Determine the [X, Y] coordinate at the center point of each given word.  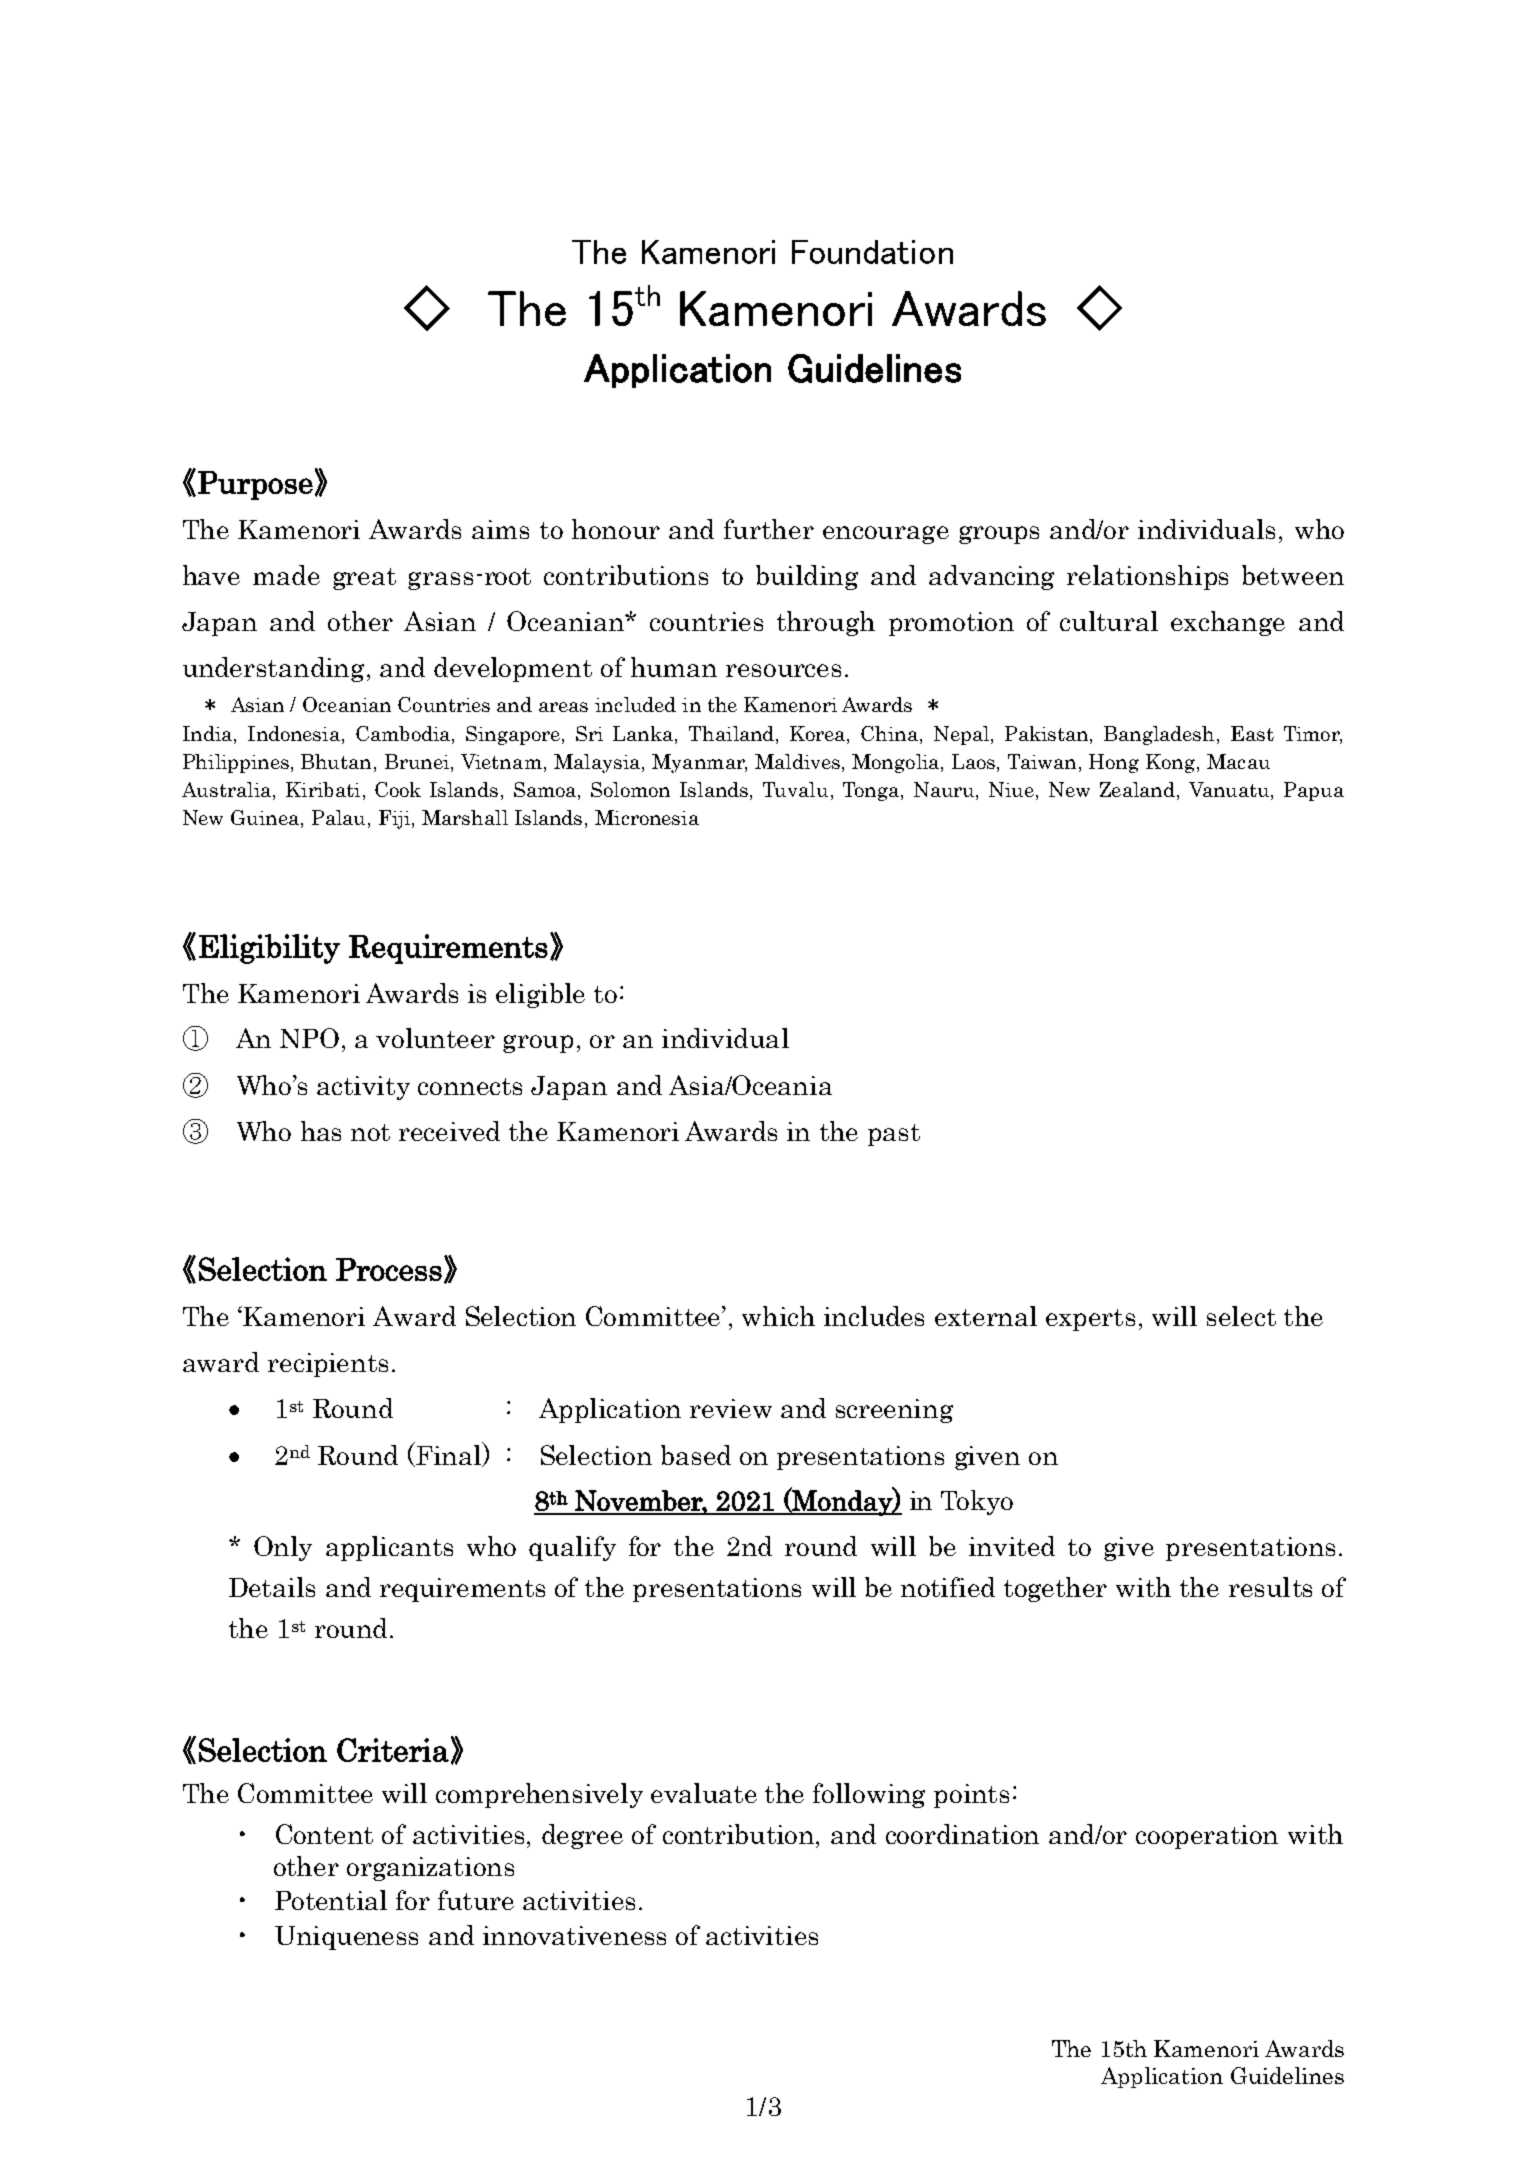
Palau [340, 819]
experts [1090, 1320]
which [778, 1316]
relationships [1147, 577]
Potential [331, 1900]
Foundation [872, 252]
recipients [328, 1365]
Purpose [255, 485]
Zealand [1139, 791]
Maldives [799, 763]
